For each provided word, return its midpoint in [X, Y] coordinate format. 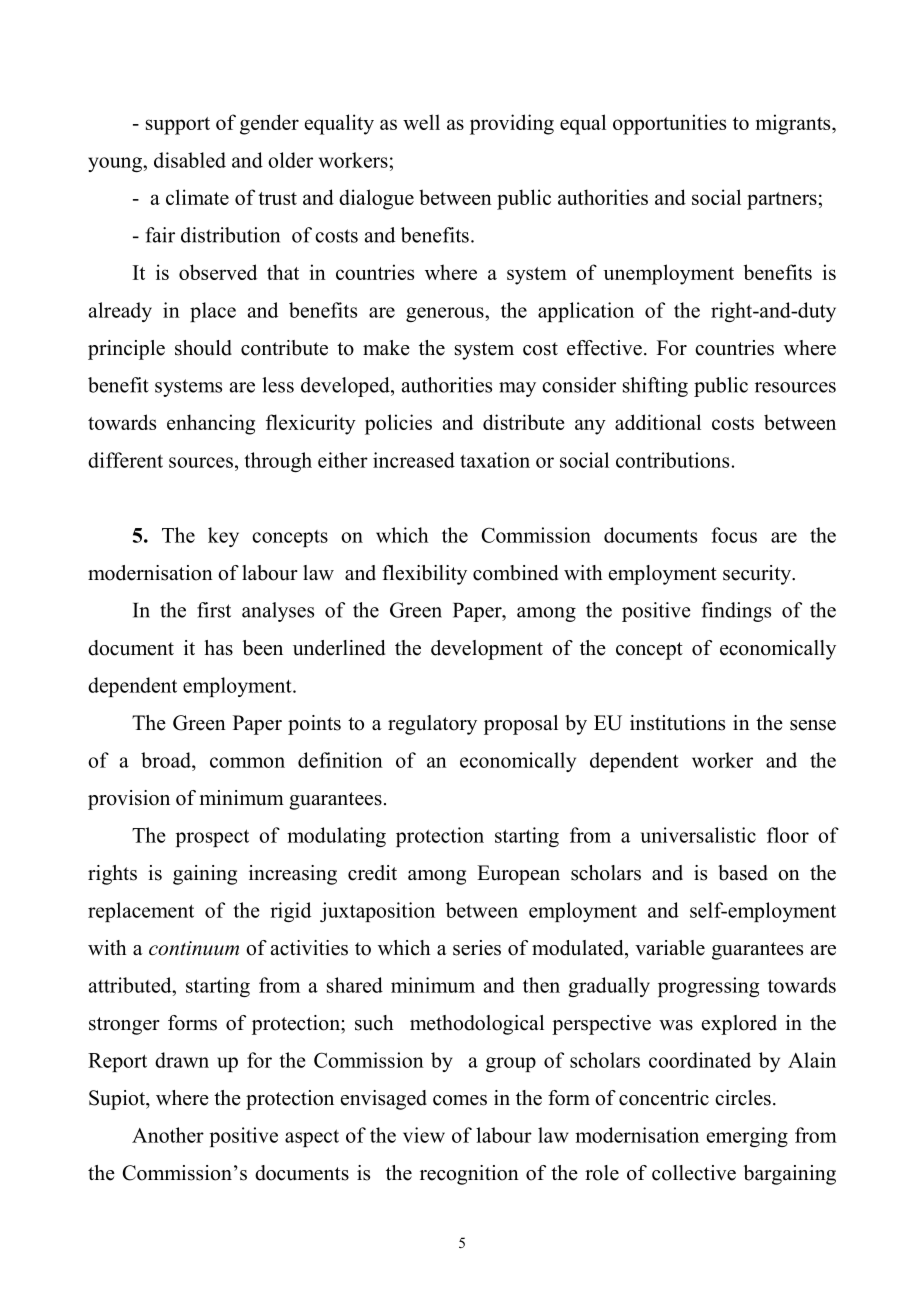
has [218, 648]
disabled [190, 160]
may [517, 389]
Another [168, 1135]
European [518, 875]
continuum [194, 948]
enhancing [211, 424]
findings [736, 612]
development [487, 650]
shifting [655, 387]
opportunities [669, 124]
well [421, 122]
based [743, 873]
